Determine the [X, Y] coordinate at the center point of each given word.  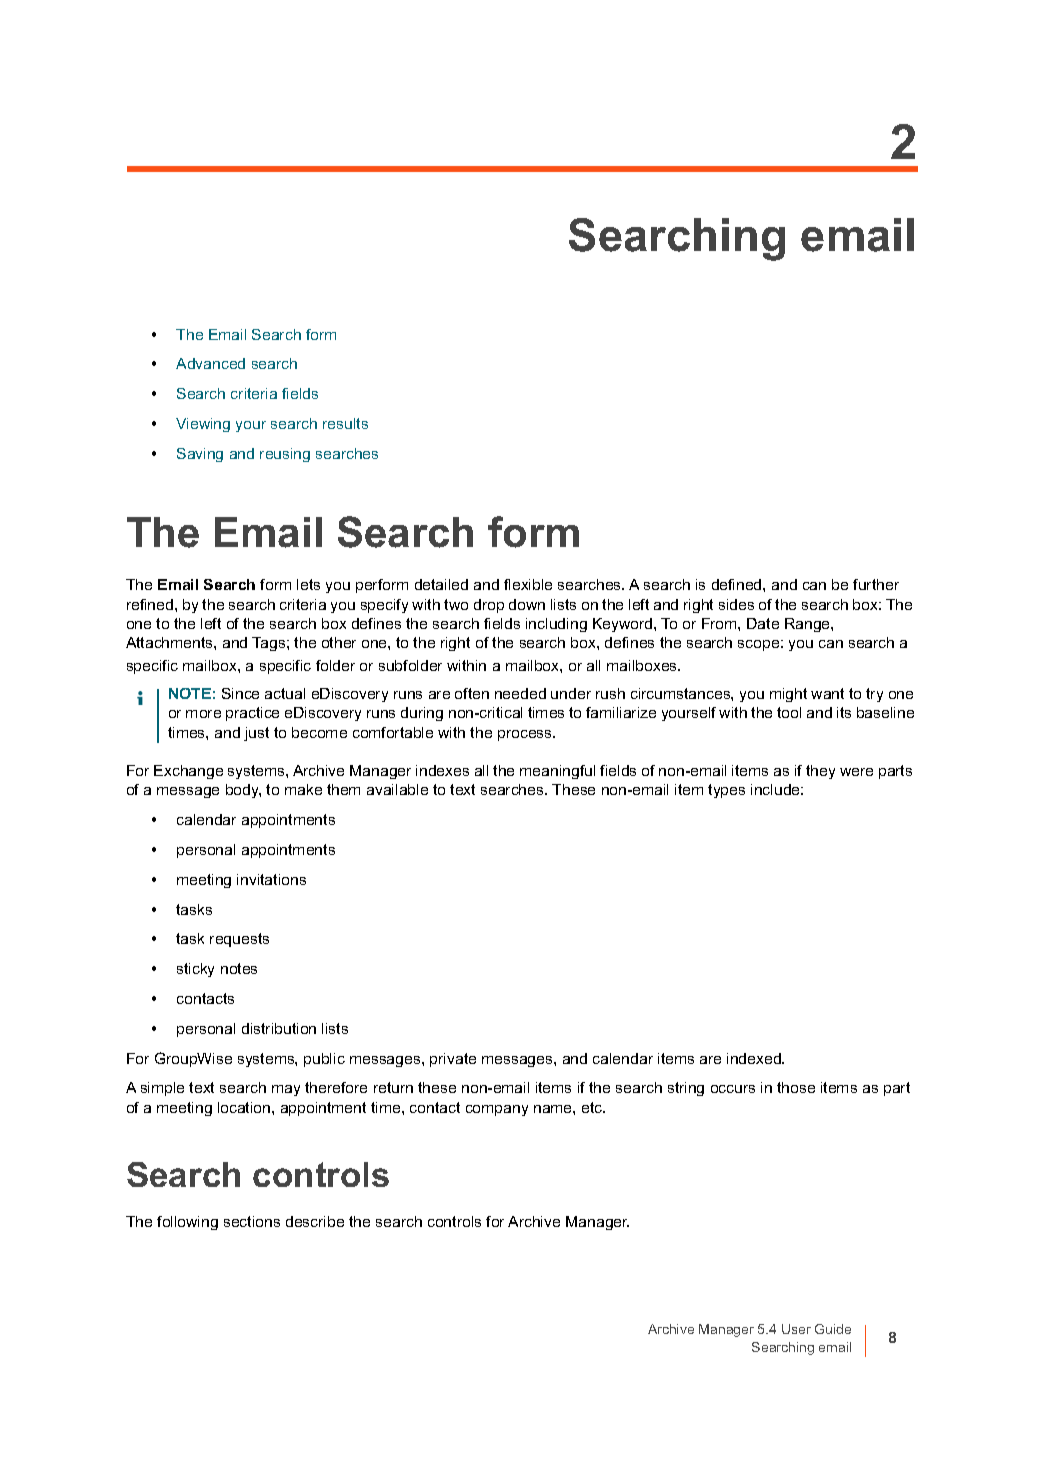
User [796, 1329]
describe [315, 1221]
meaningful [557, 772]
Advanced [210, 363]
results [345, 423]
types [726, 791]
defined [738, 584]
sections [252, 1221]
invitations [271, 879]
